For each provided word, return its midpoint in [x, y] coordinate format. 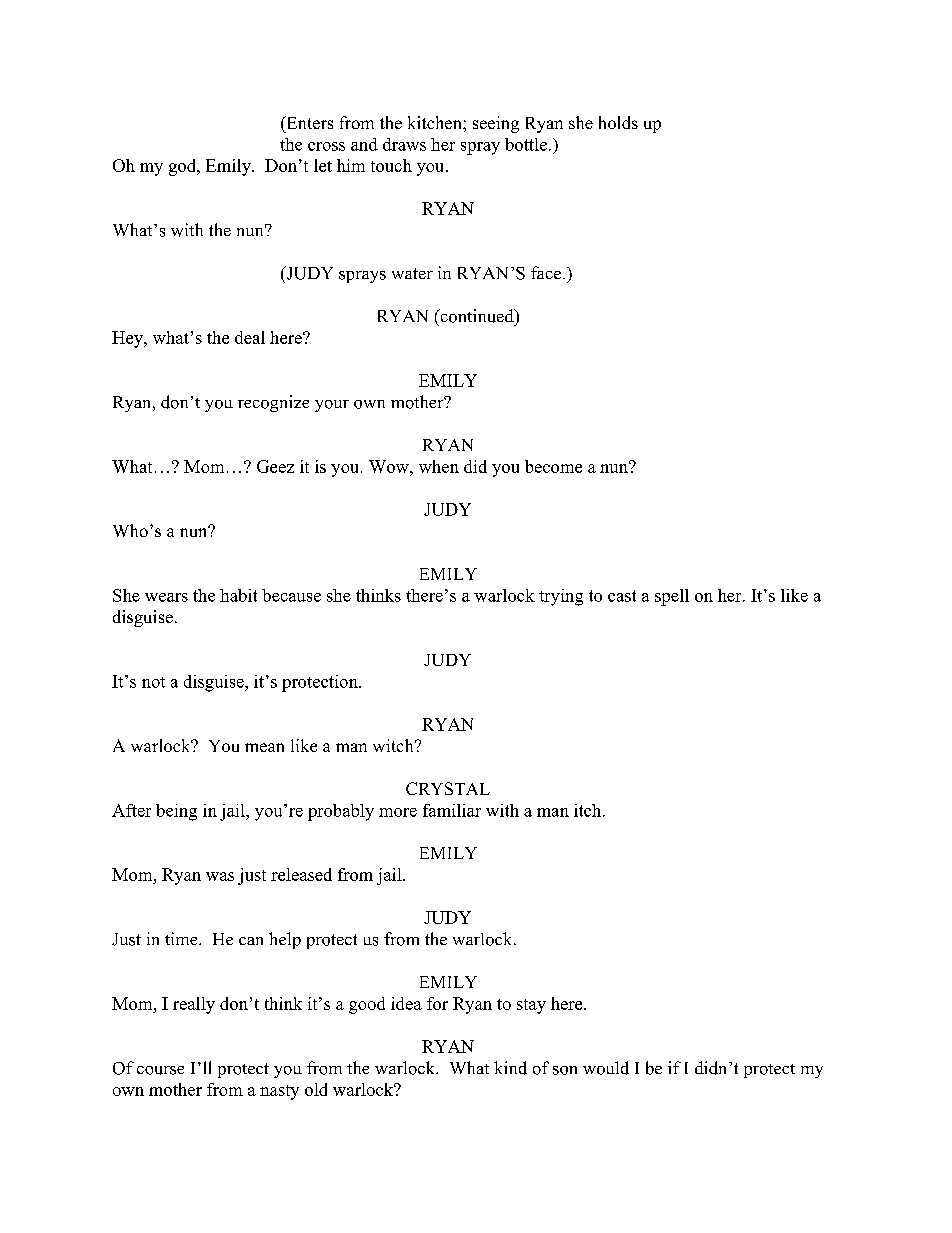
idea [406, 1003]
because [291, 595]
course [160, 1070]
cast [622, 596]
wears [166, 597]
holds [618, 122]
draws [404, 144]
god [184, 167]
